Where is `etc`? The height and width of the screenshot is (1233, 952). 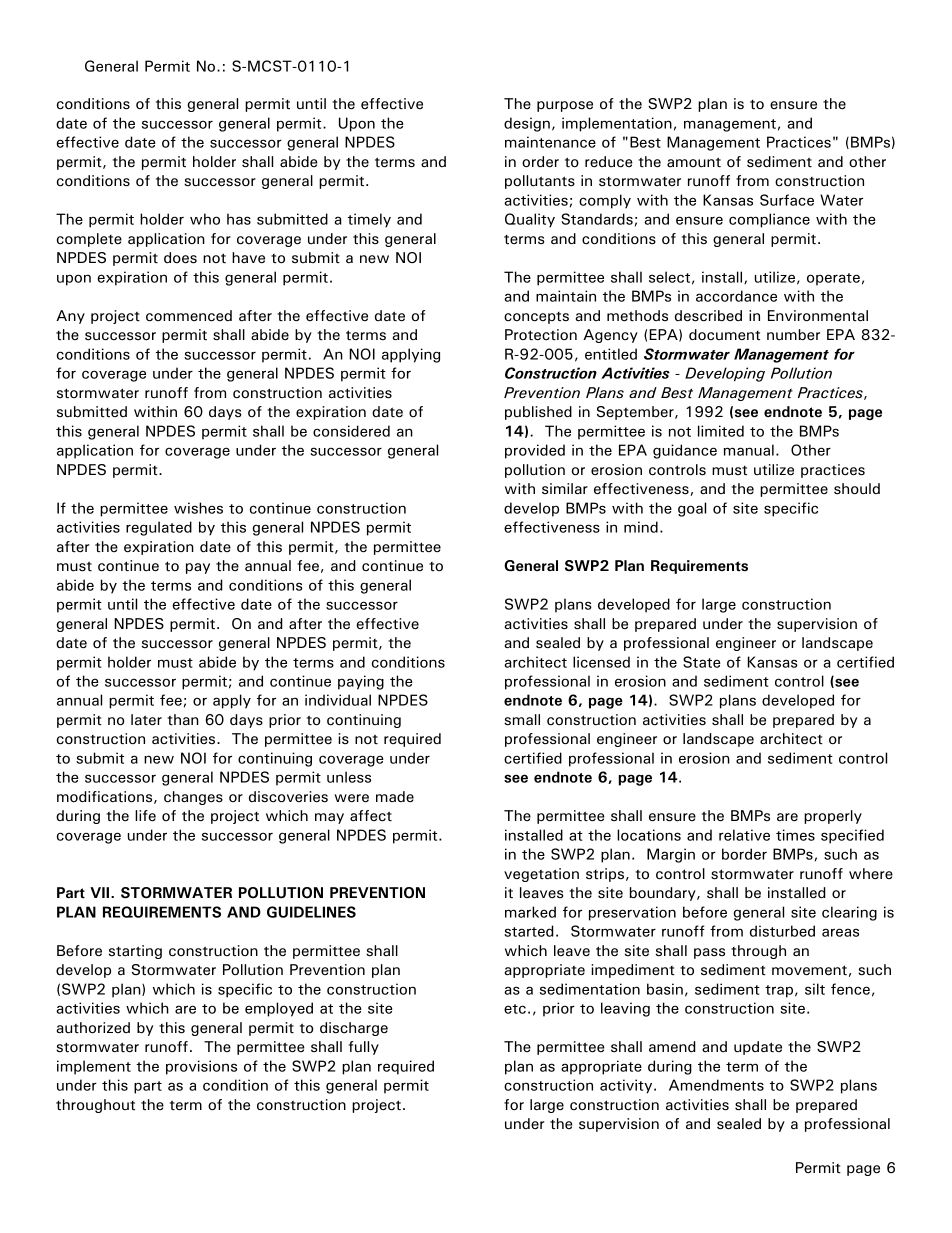
etc is located at coordinates (515, 1009).
